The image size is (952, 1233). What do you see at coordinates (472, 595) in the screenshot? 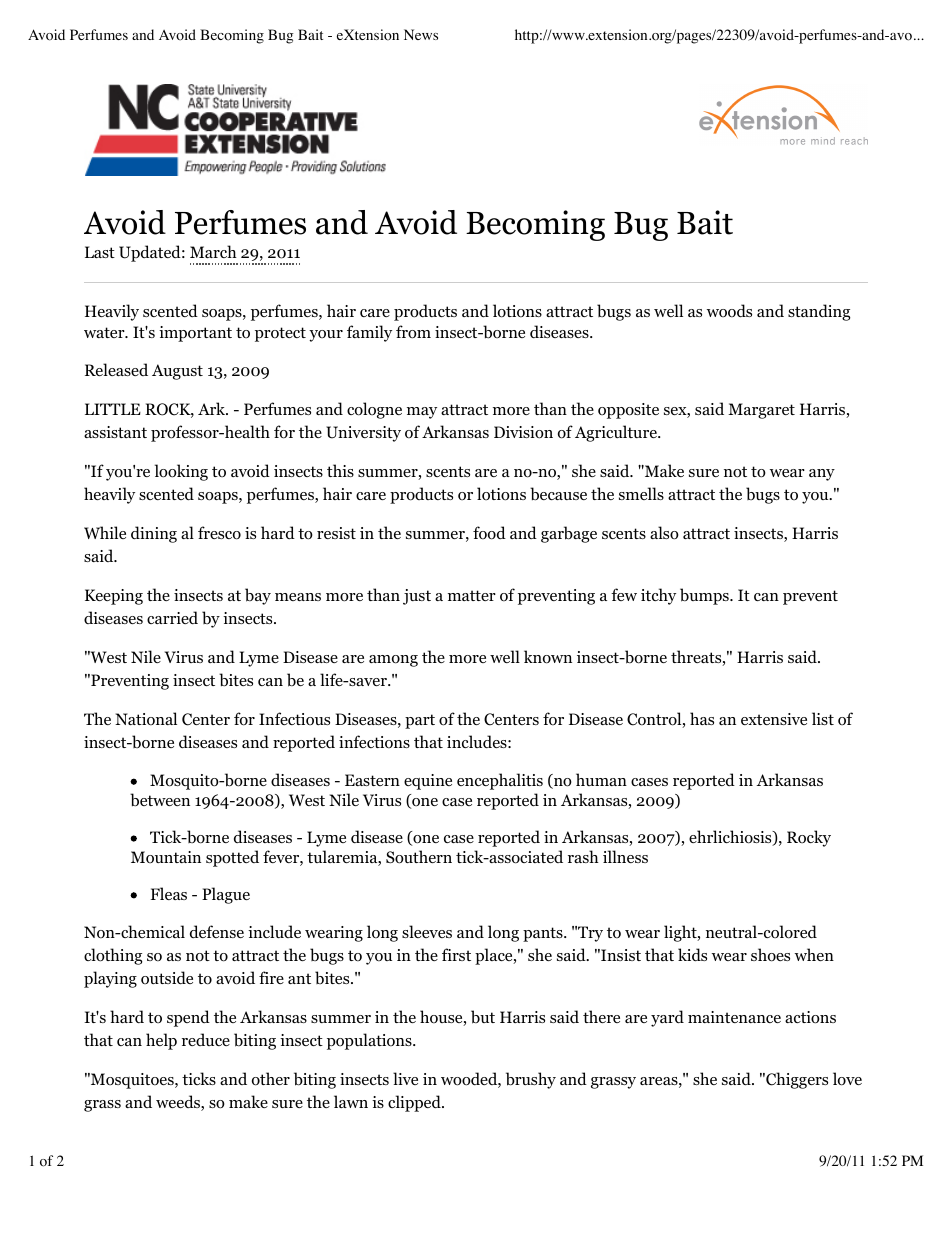
I see `matter` at bounding box center [472, 595].
